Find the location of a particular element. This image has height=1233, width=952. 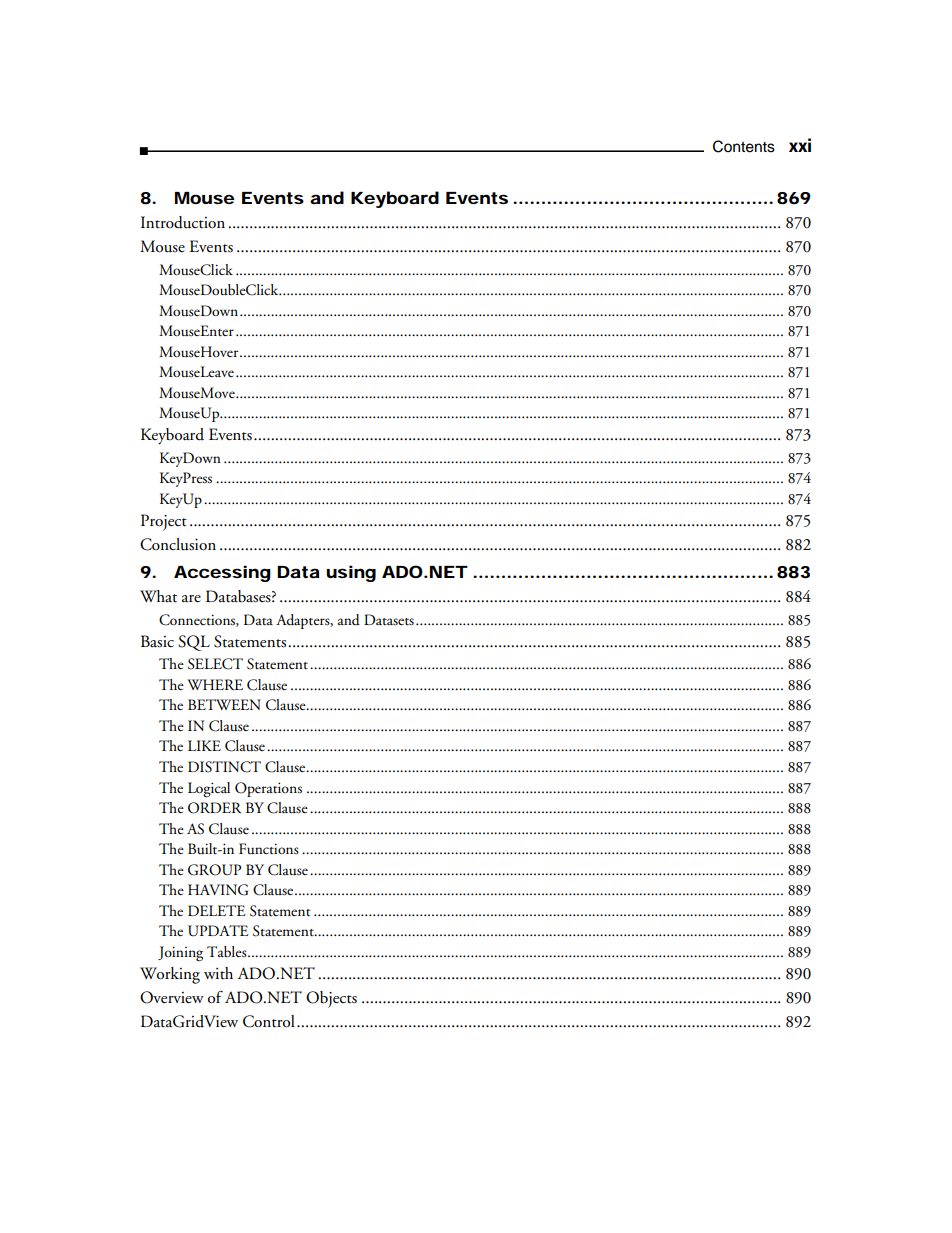

Introduction is located at coordinates (183, 222).
